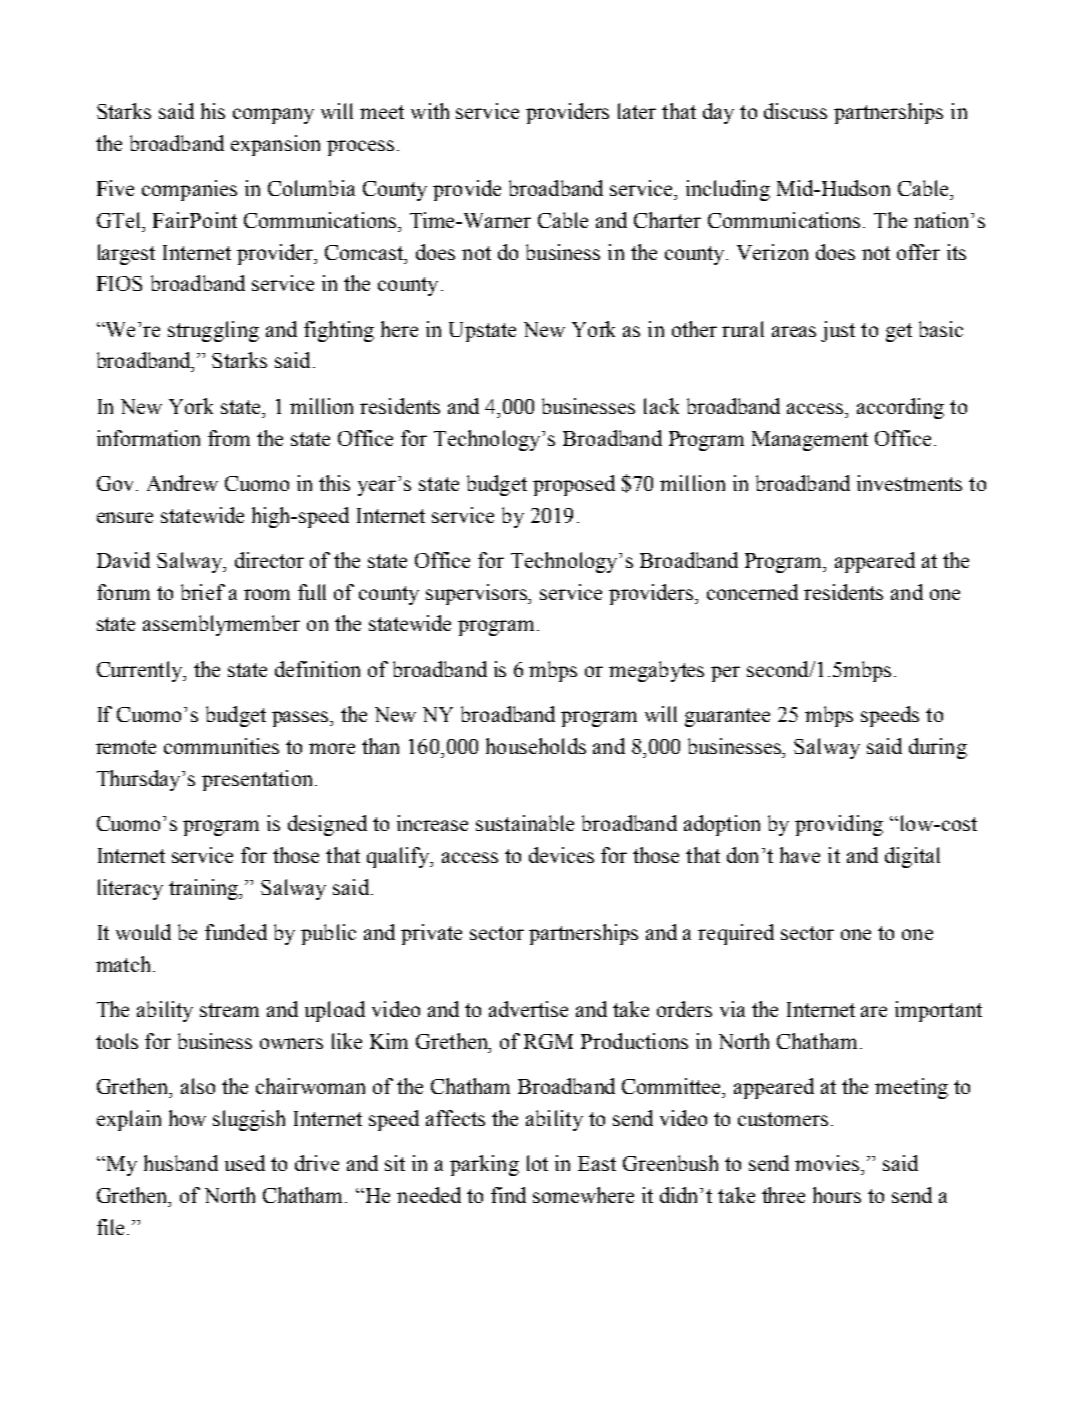 The width and height of the document is (1084, 1403). What do you see at coordinates (736, 934) in the document?
I see `required` at bounding box center [736, 934].
